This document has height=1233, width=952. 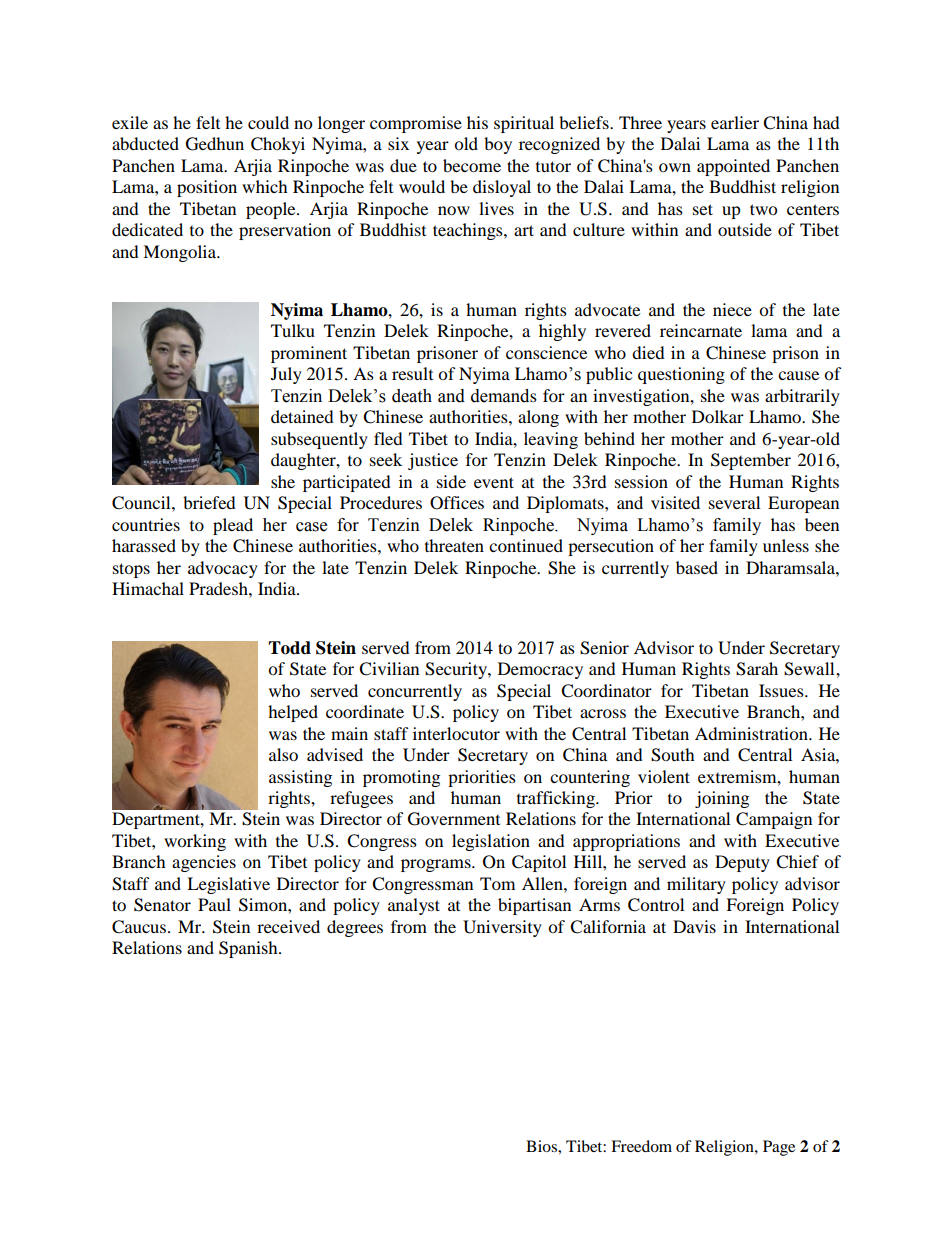 What do you see at coordinates (733, 167) in the document?
I see `appointed` at bounding box center [733, 167].
